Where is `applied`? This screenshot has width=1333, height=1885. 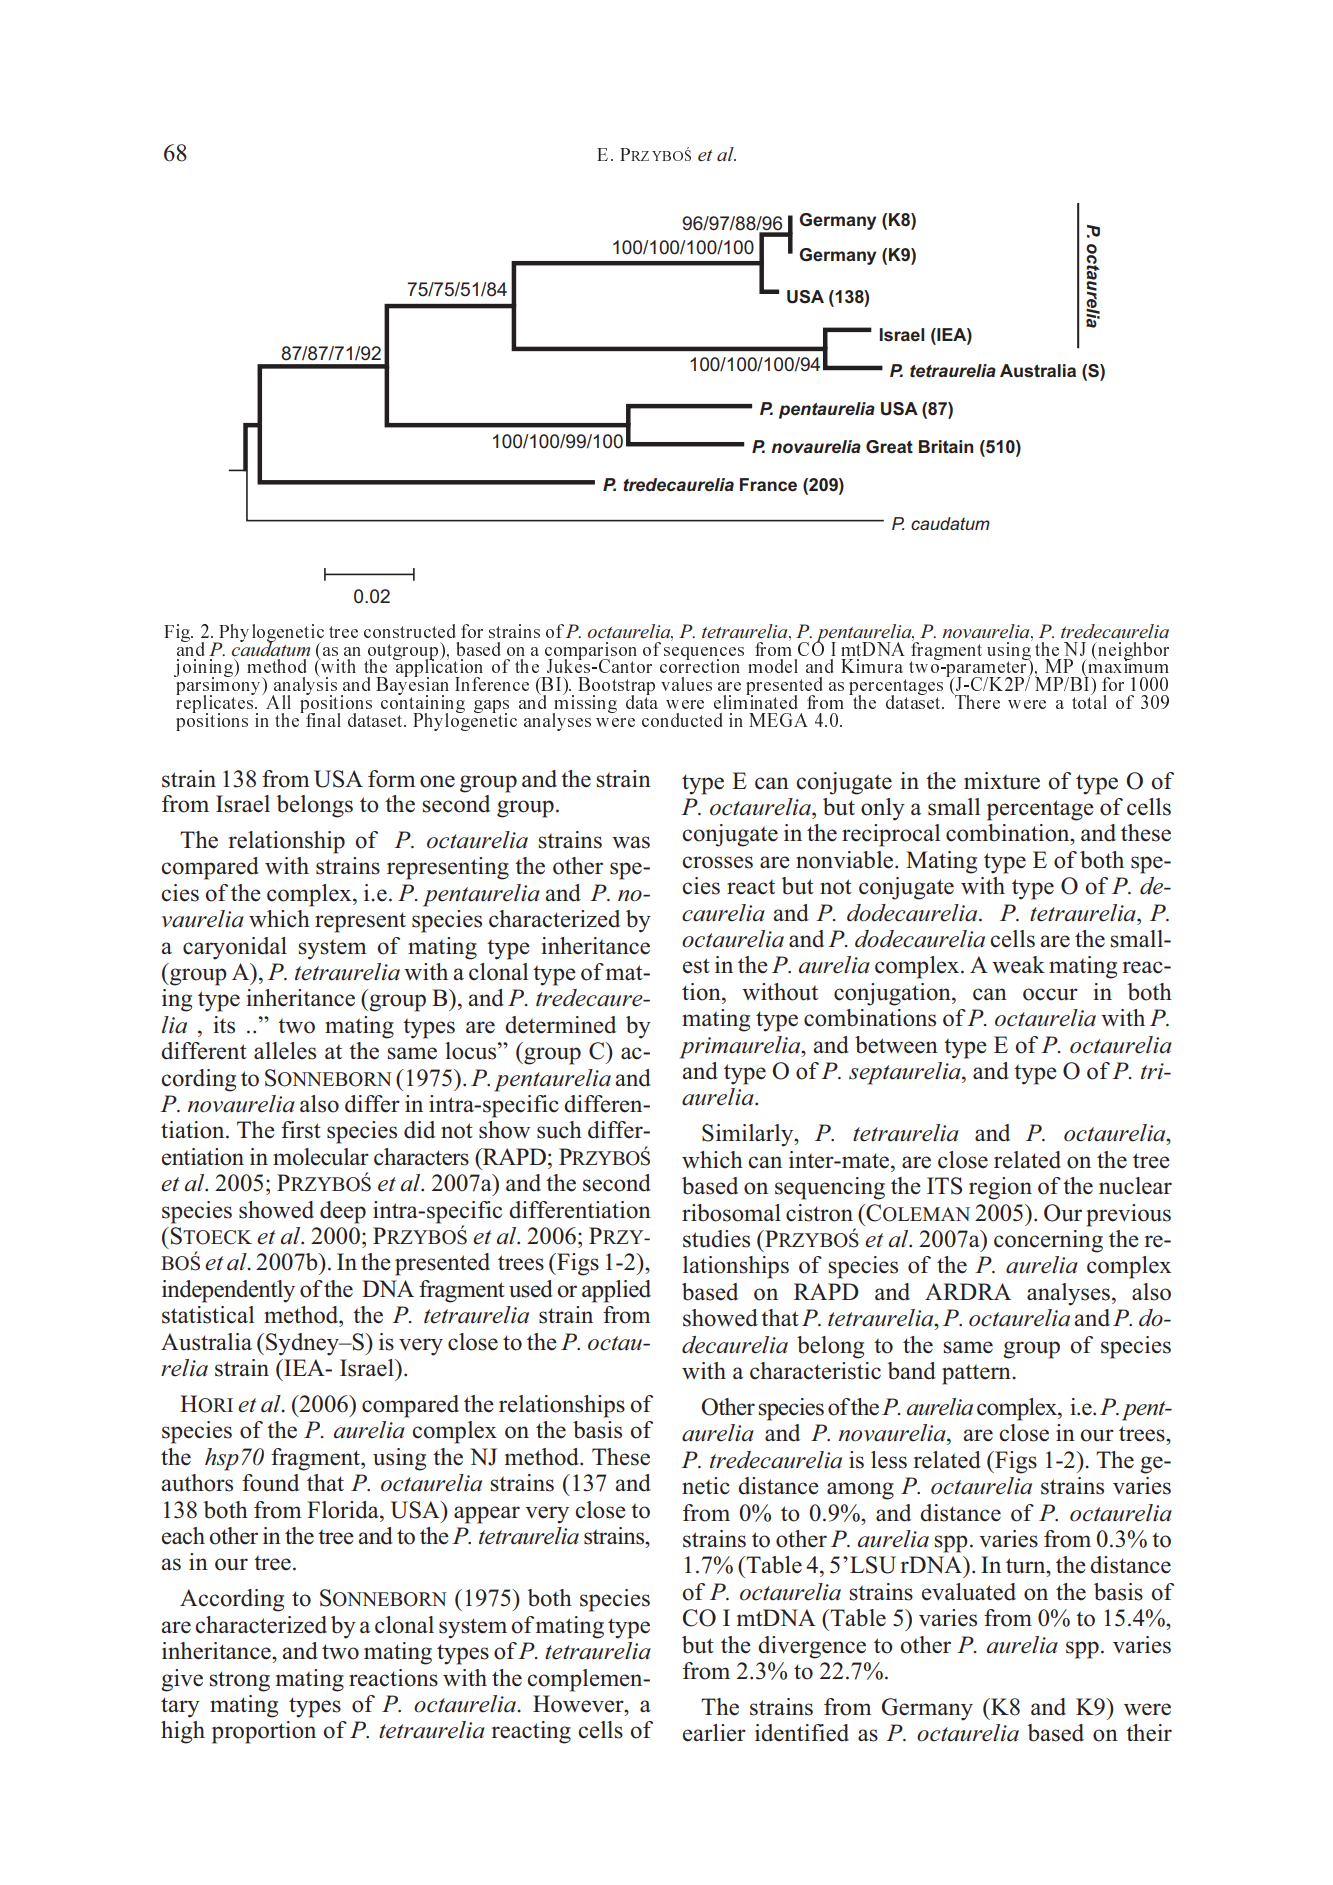 applied is located at coordinates (616, 1291).
